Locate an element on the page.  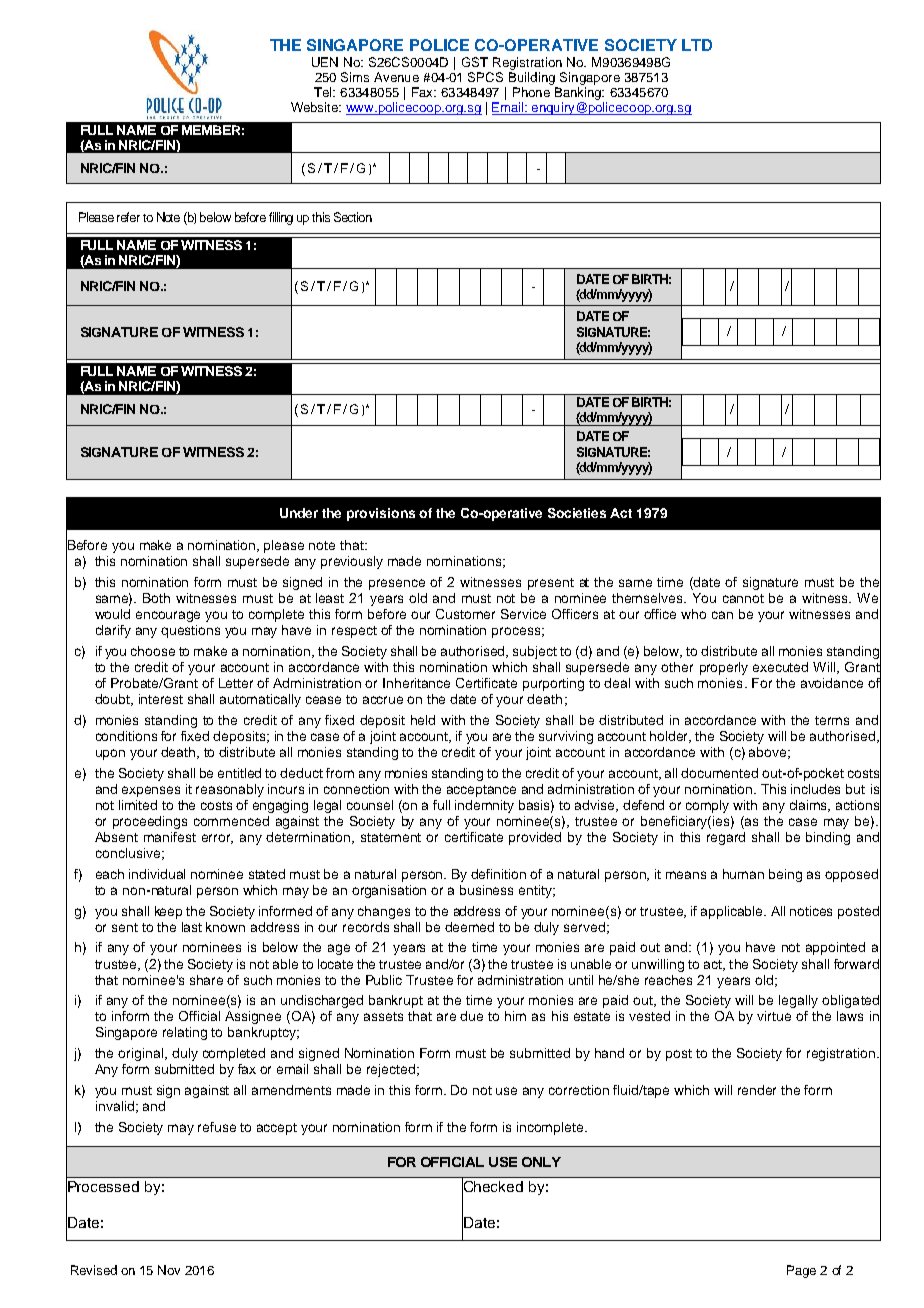
cannot is located at coordinates (743, 598).
